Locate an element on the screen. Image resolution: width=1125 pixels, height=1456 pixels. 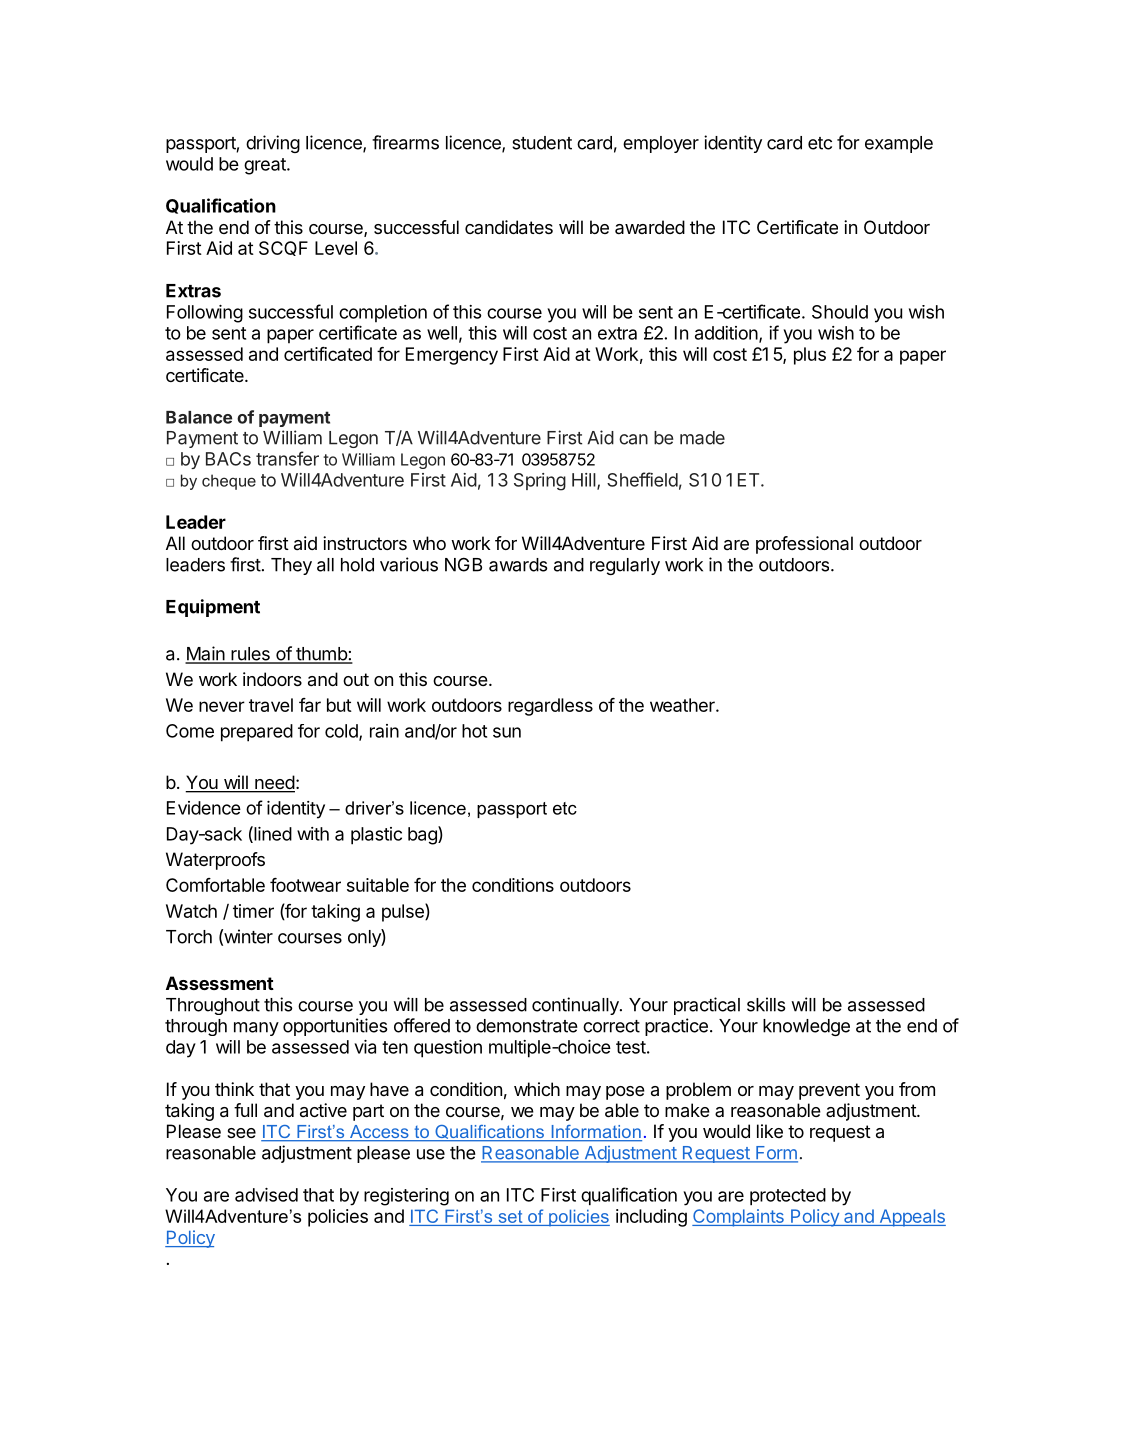
student is located at coordinates (542, 143).
